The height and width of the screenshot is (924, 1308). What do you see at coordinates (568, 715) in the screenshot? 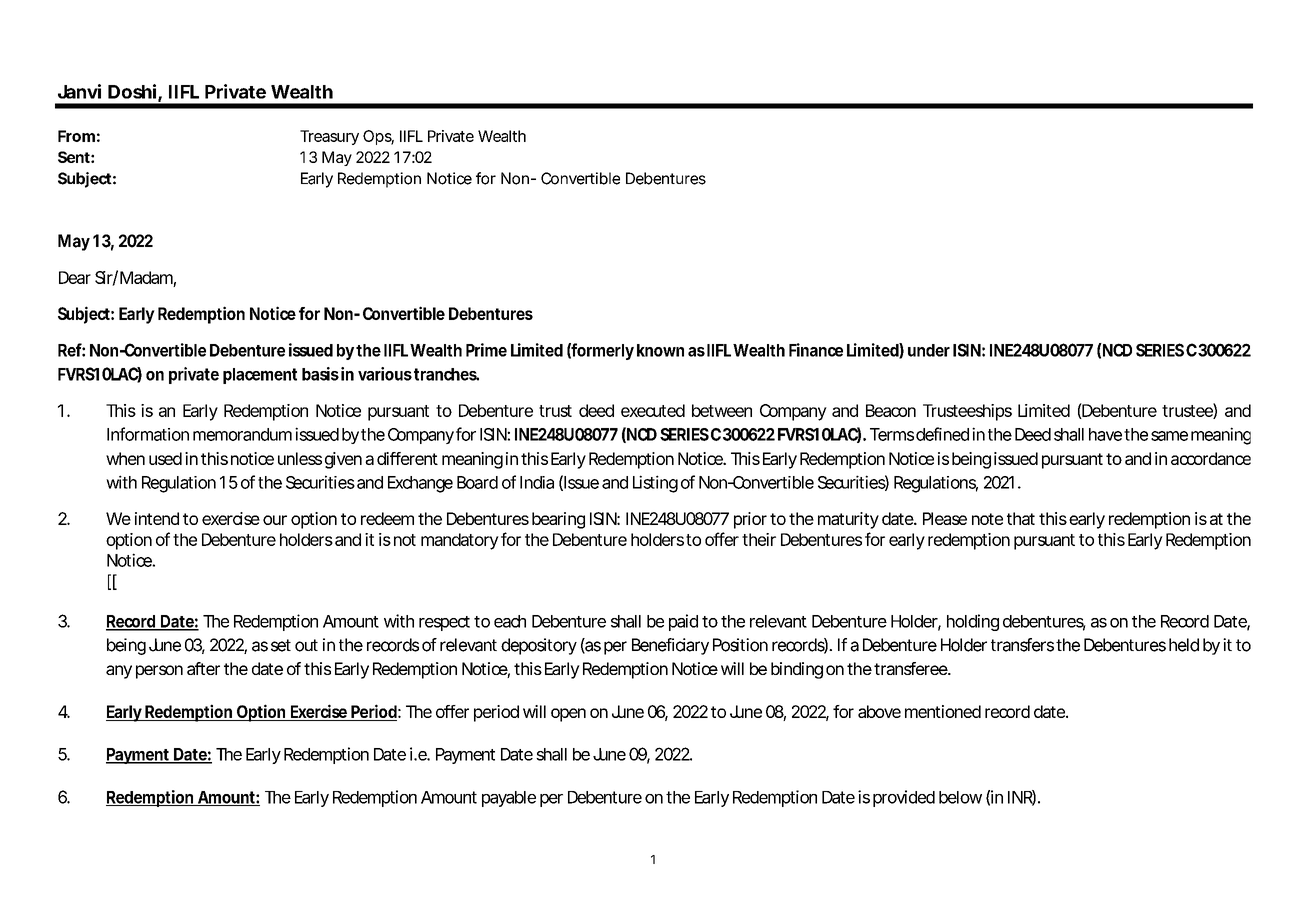
I see `open` at bounding box center [568, 715].
